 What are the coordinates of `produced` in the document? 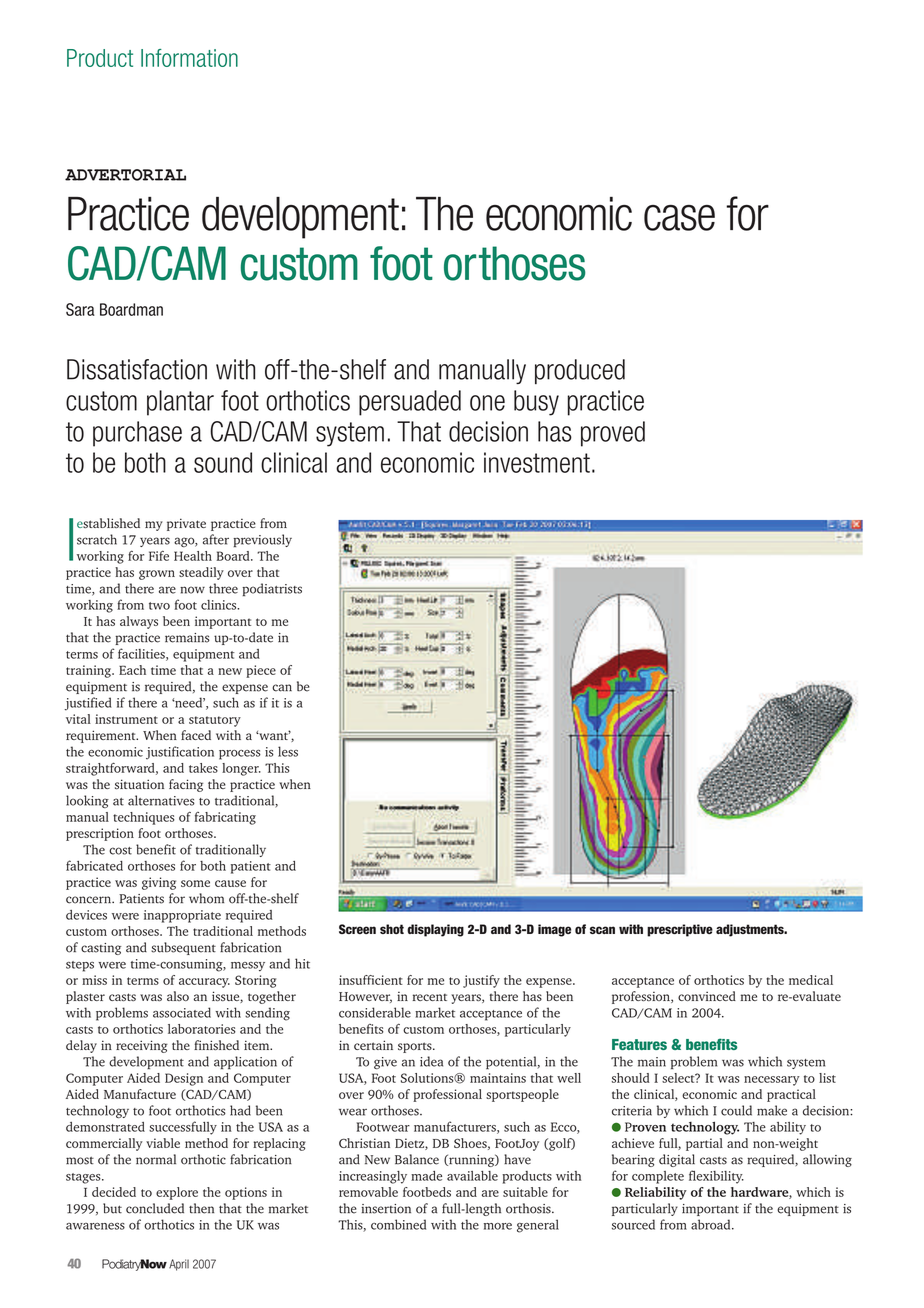 It's located at (580, 371).
